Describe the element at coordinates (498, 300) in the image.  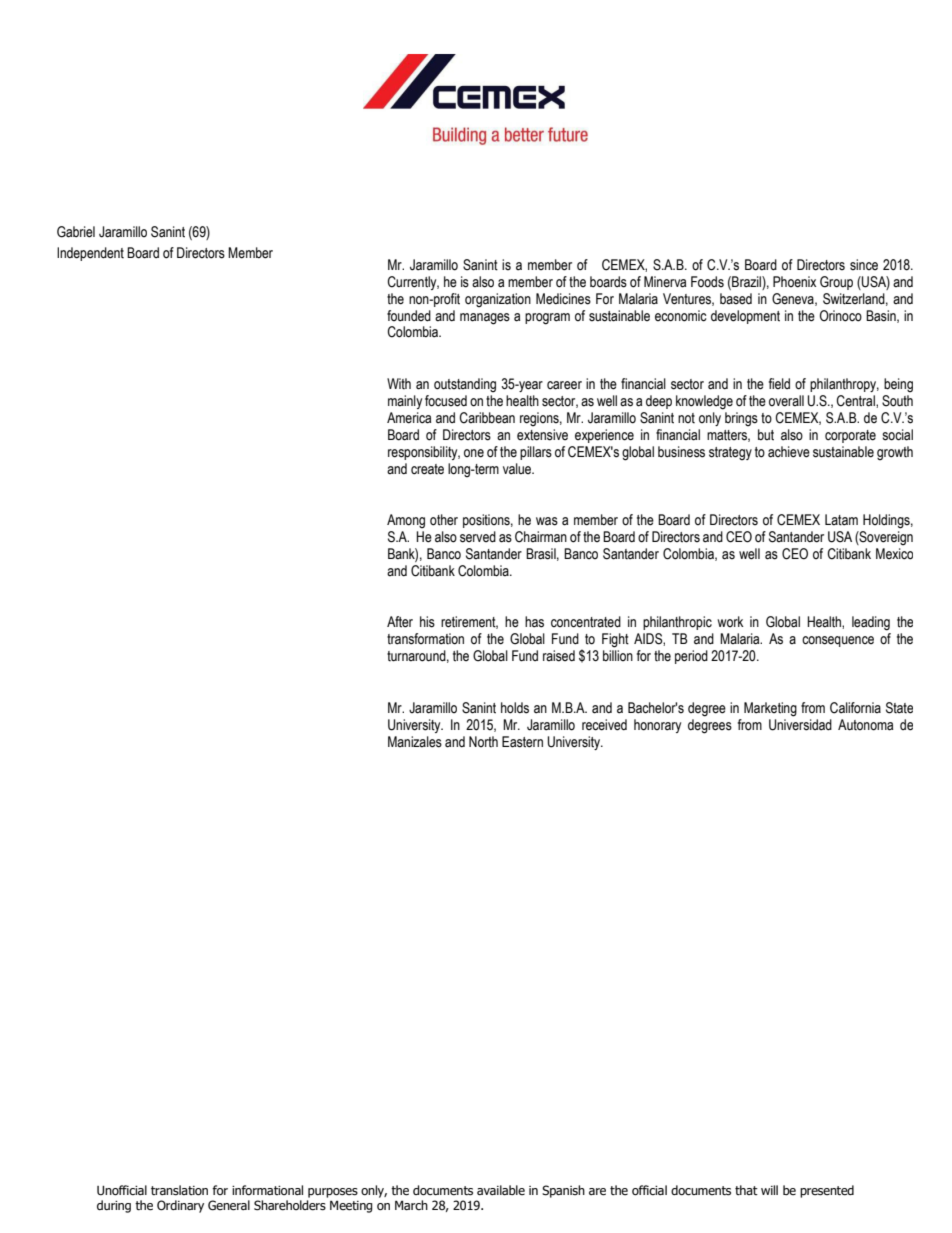
I see `organization` at that location.
